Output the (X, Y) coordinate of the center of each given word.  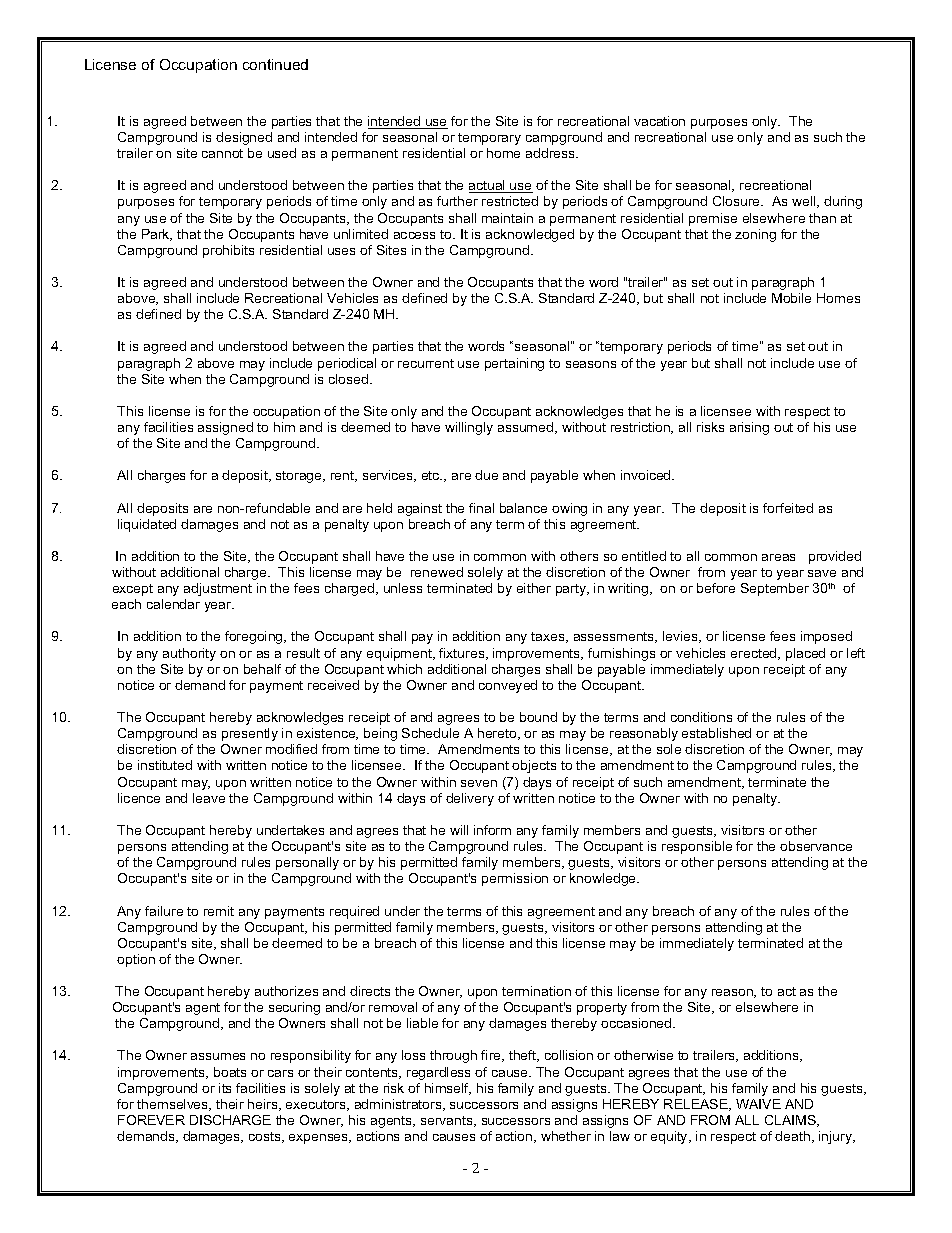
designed (244, 138)
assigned (225, 428)
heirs (264, 1105)
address (551, 153)
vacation (659, 121)
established (716, 733)
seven (479, 783)
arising (749, 428)
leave (209, 798)
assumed (527, 428)
